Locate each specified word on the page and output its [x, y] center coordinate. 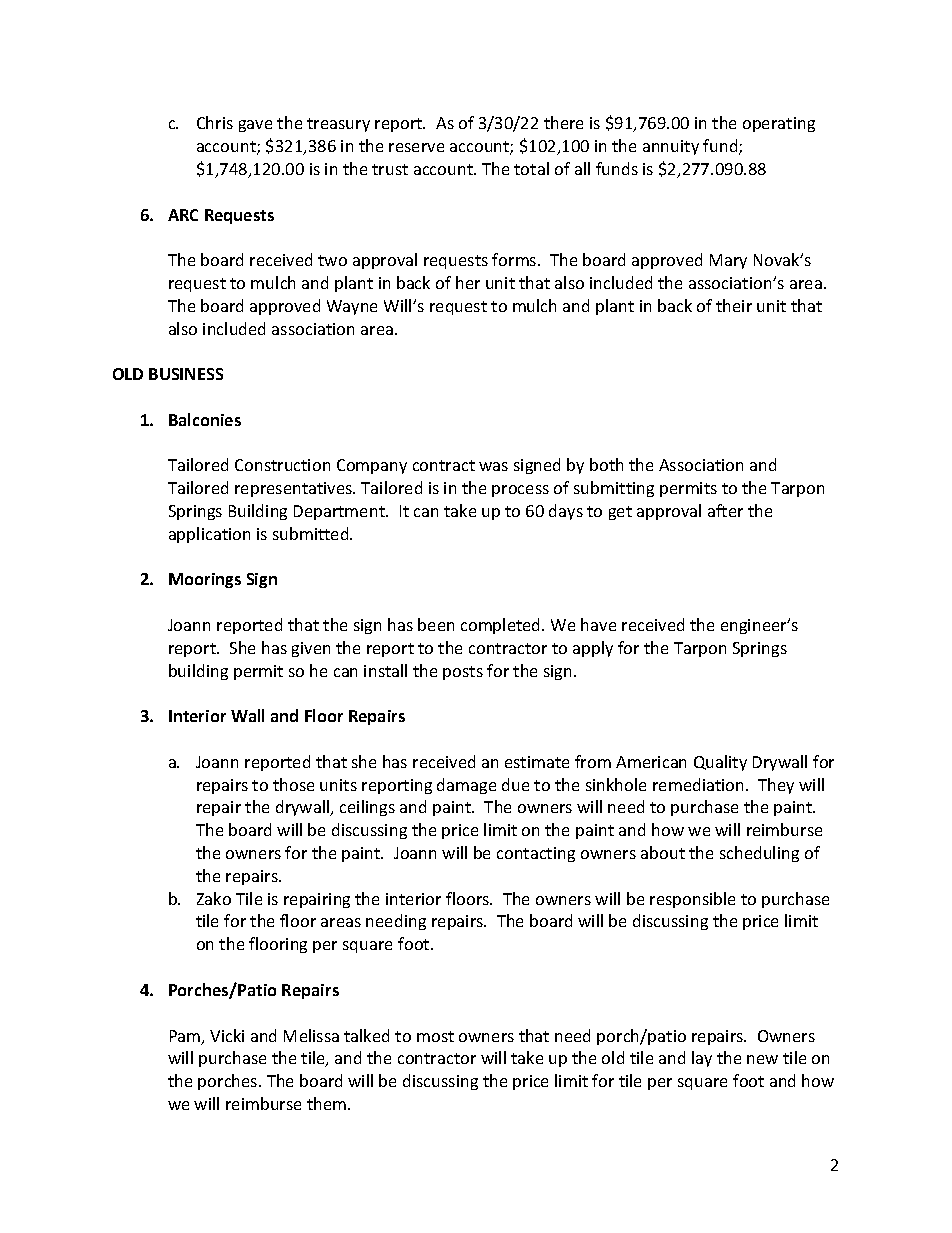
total [531, 168]
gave [255, 126]
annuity [671, 147]
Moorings [205, 580]
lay [702, 1059]
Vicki [227, 1035]
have [598, 624]
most [435, 1036]
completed [502, 626]
